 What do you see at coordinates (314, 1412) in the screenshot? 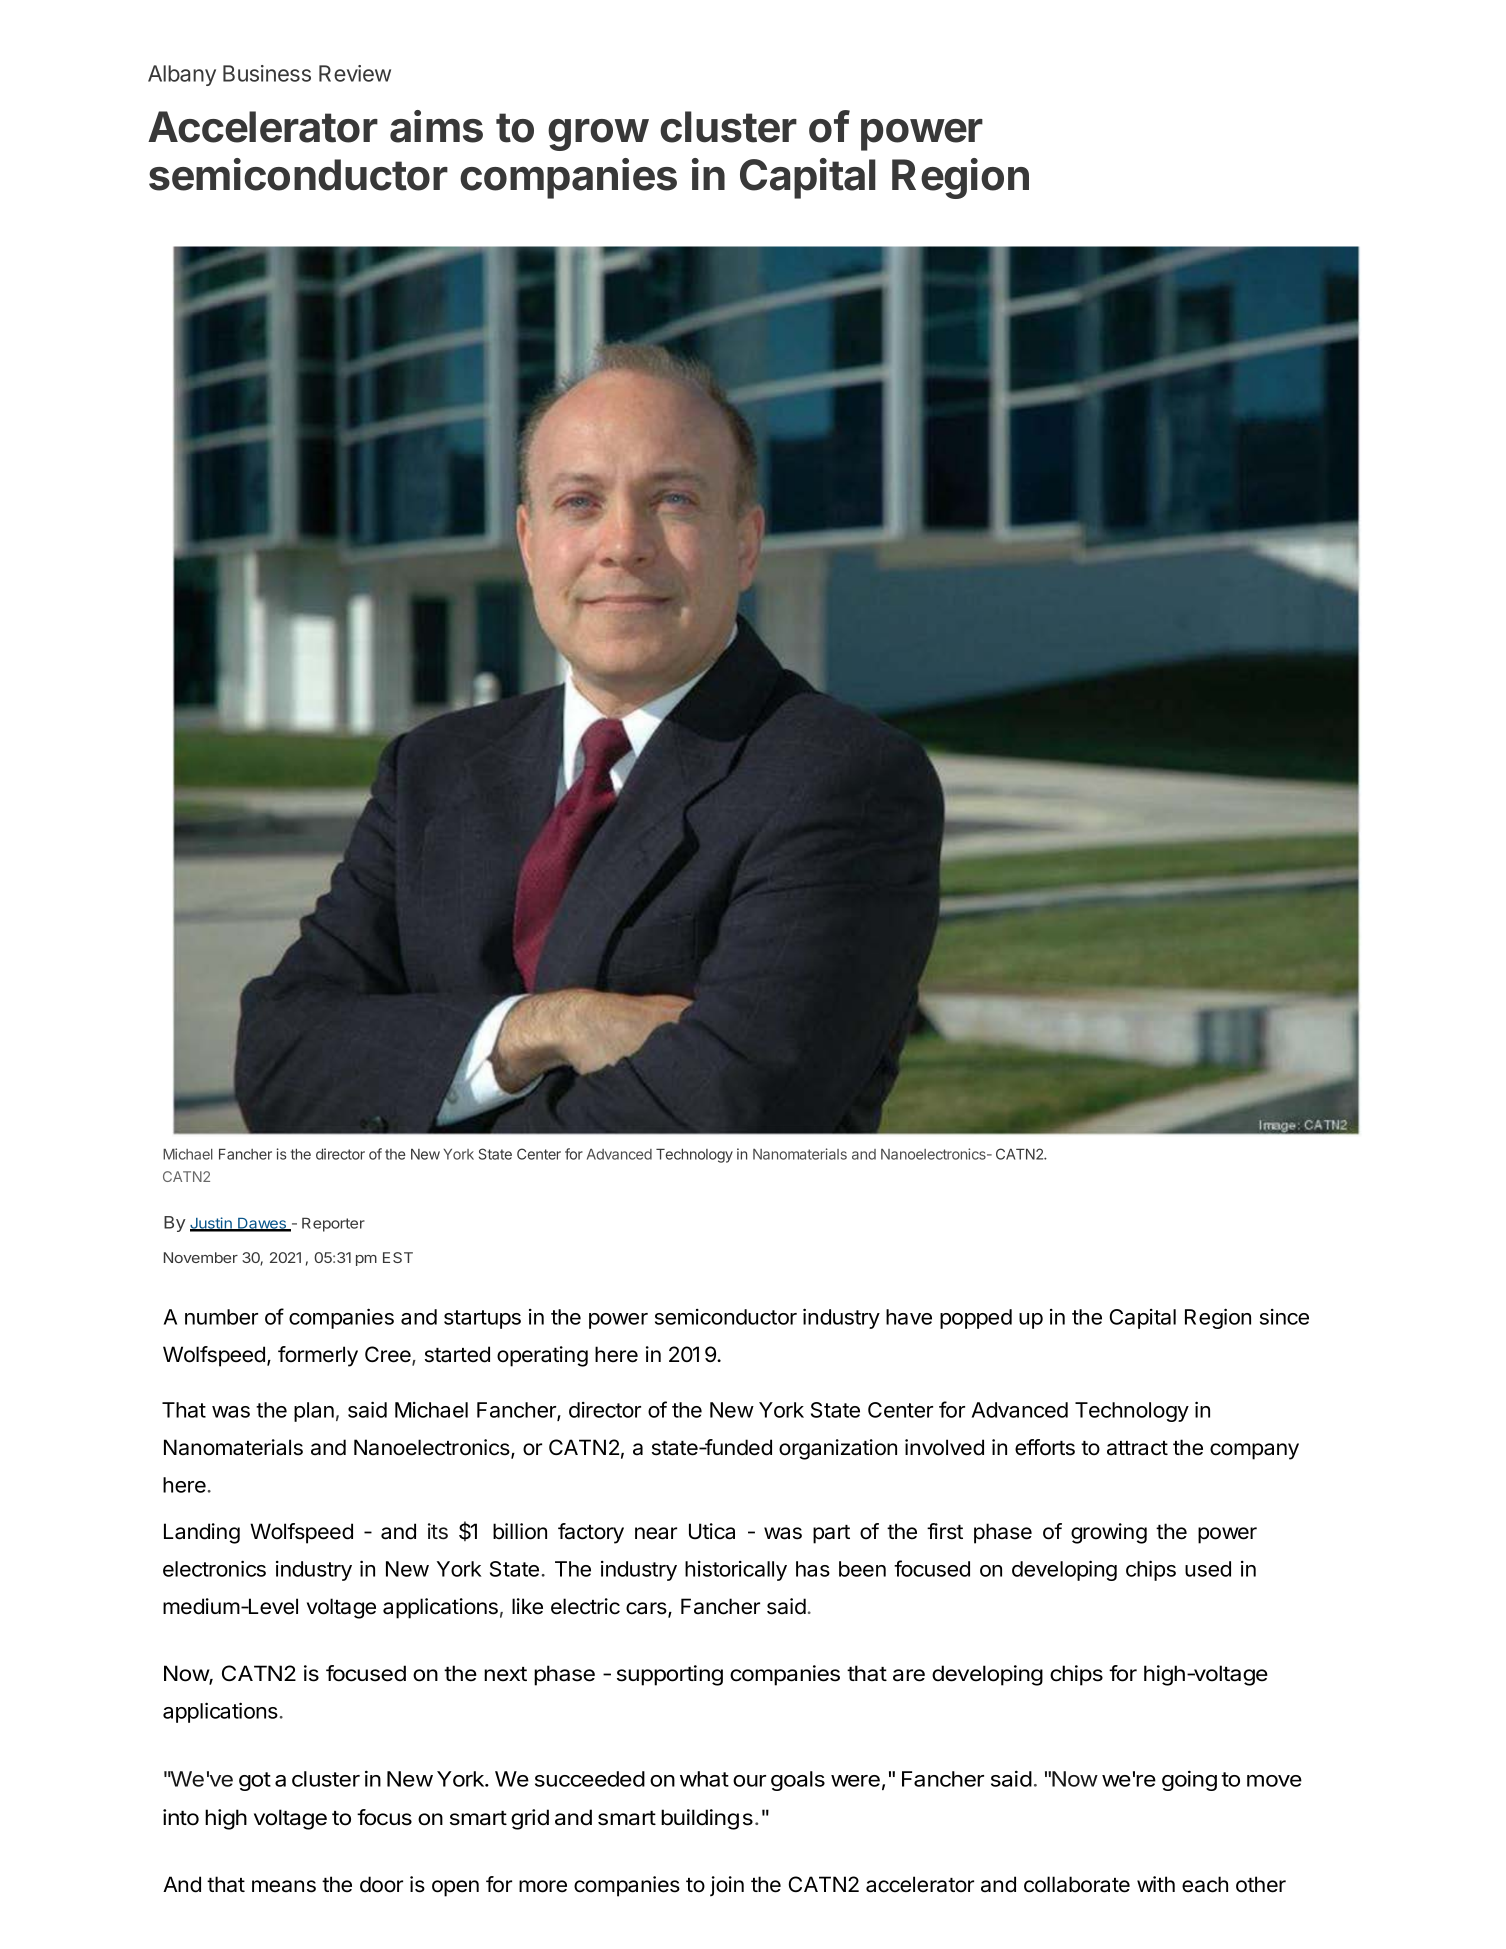
I see `plan` at bounding box center [314, 1412].
